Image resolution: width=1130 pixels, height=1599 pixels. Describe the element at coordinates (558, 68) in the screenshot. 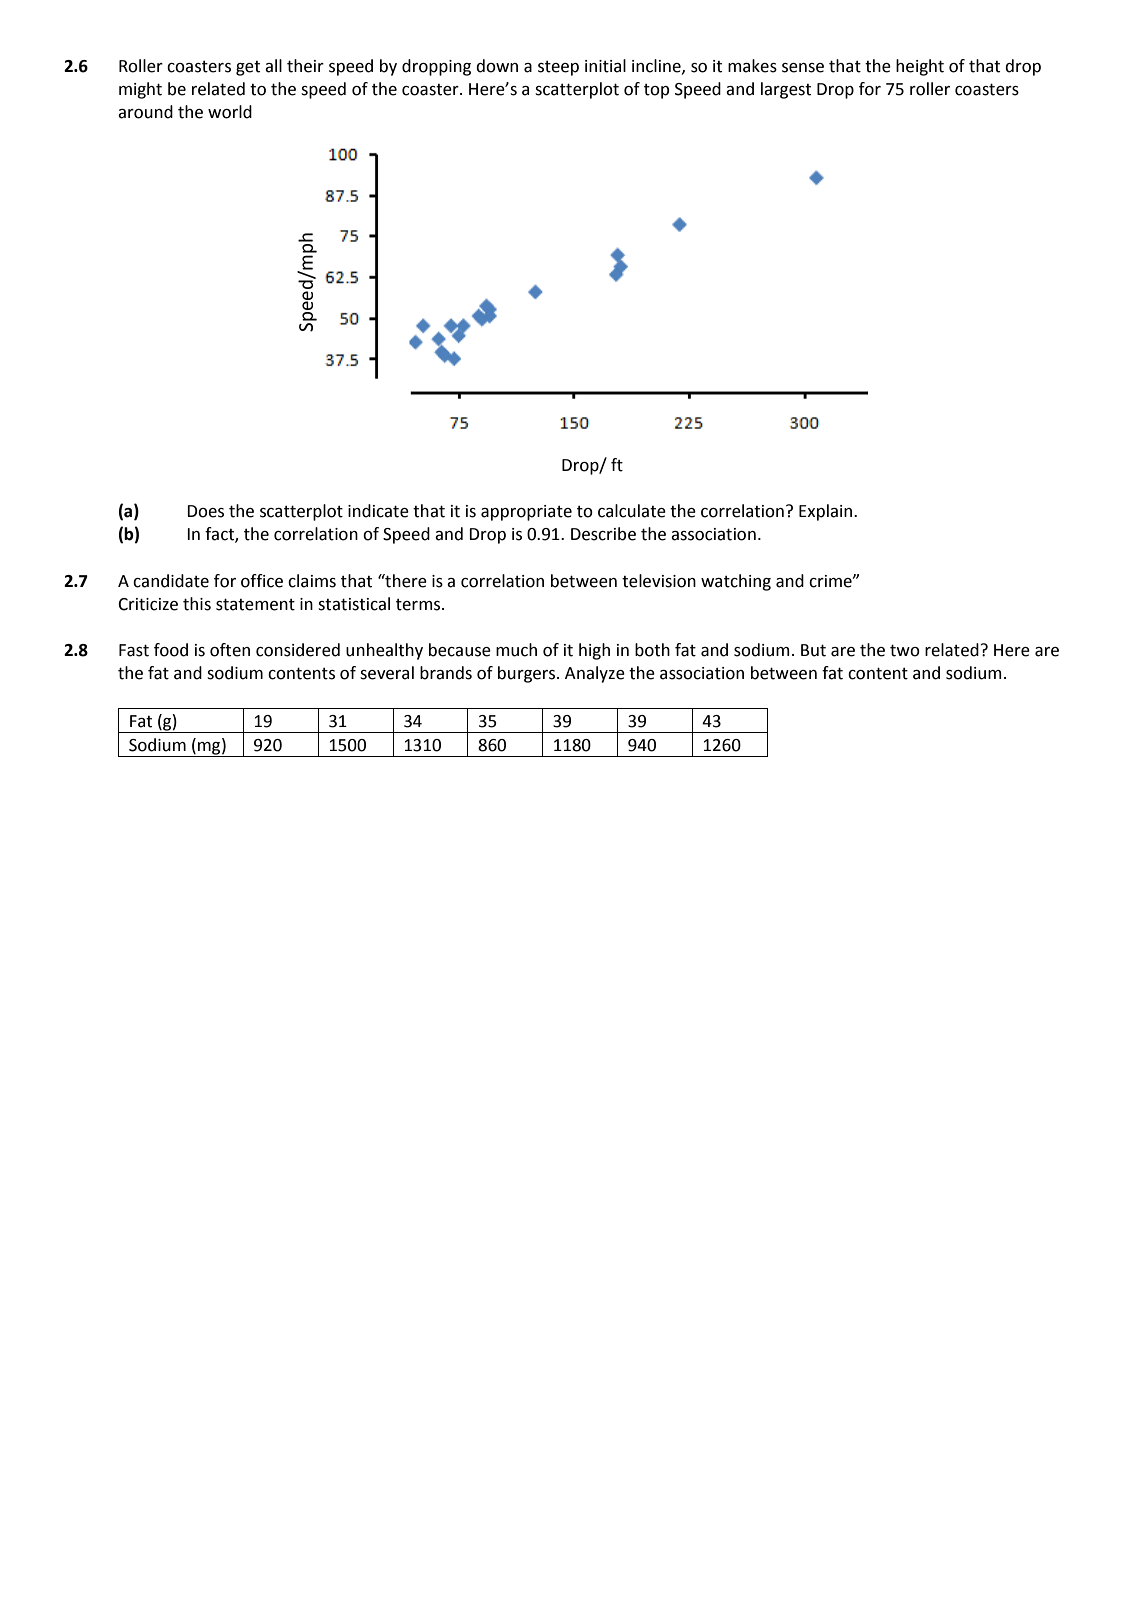

I see `steep` at that location.
